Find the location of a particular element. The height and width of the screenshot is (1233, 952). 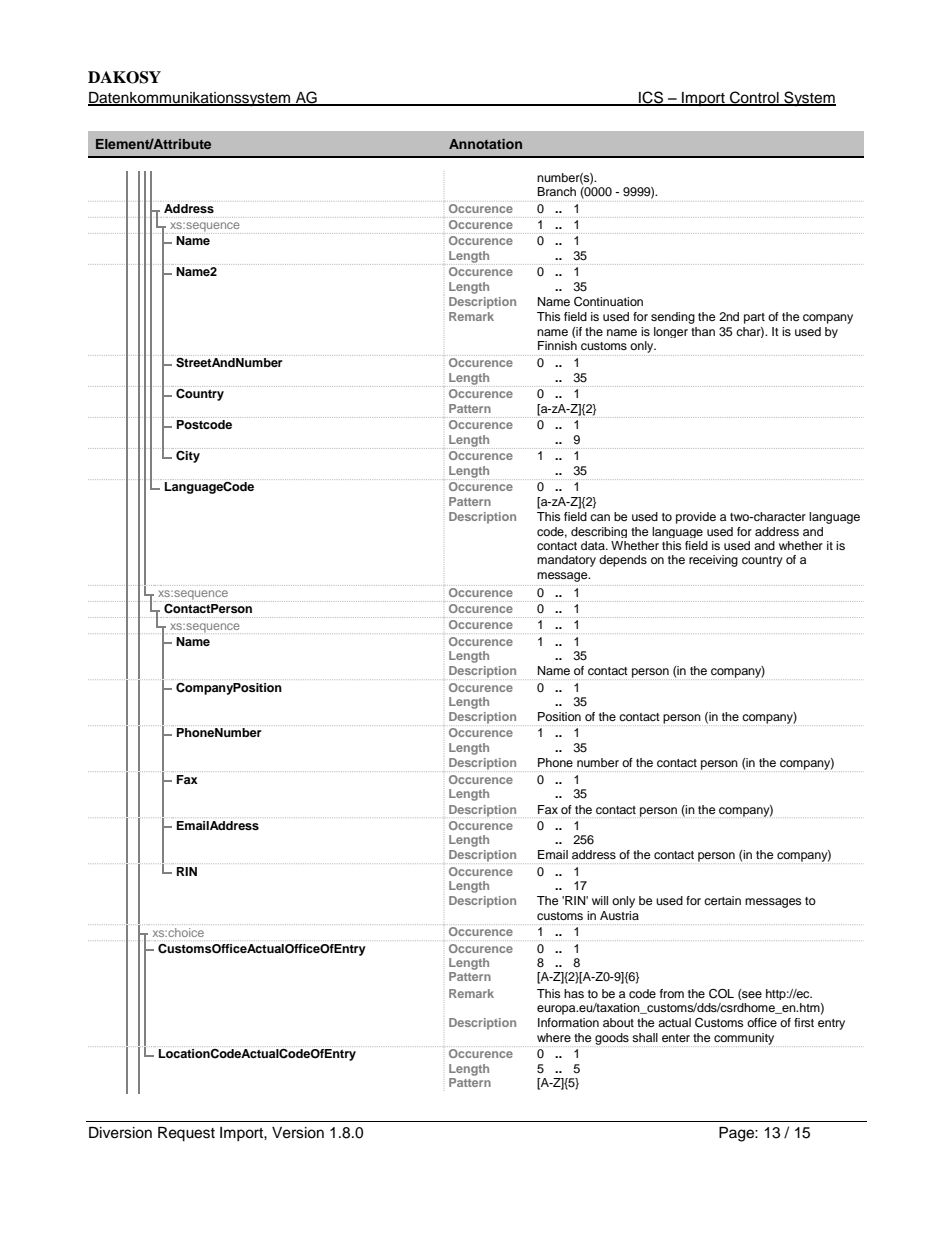

Annotation is located at coordinates (485, 144).
